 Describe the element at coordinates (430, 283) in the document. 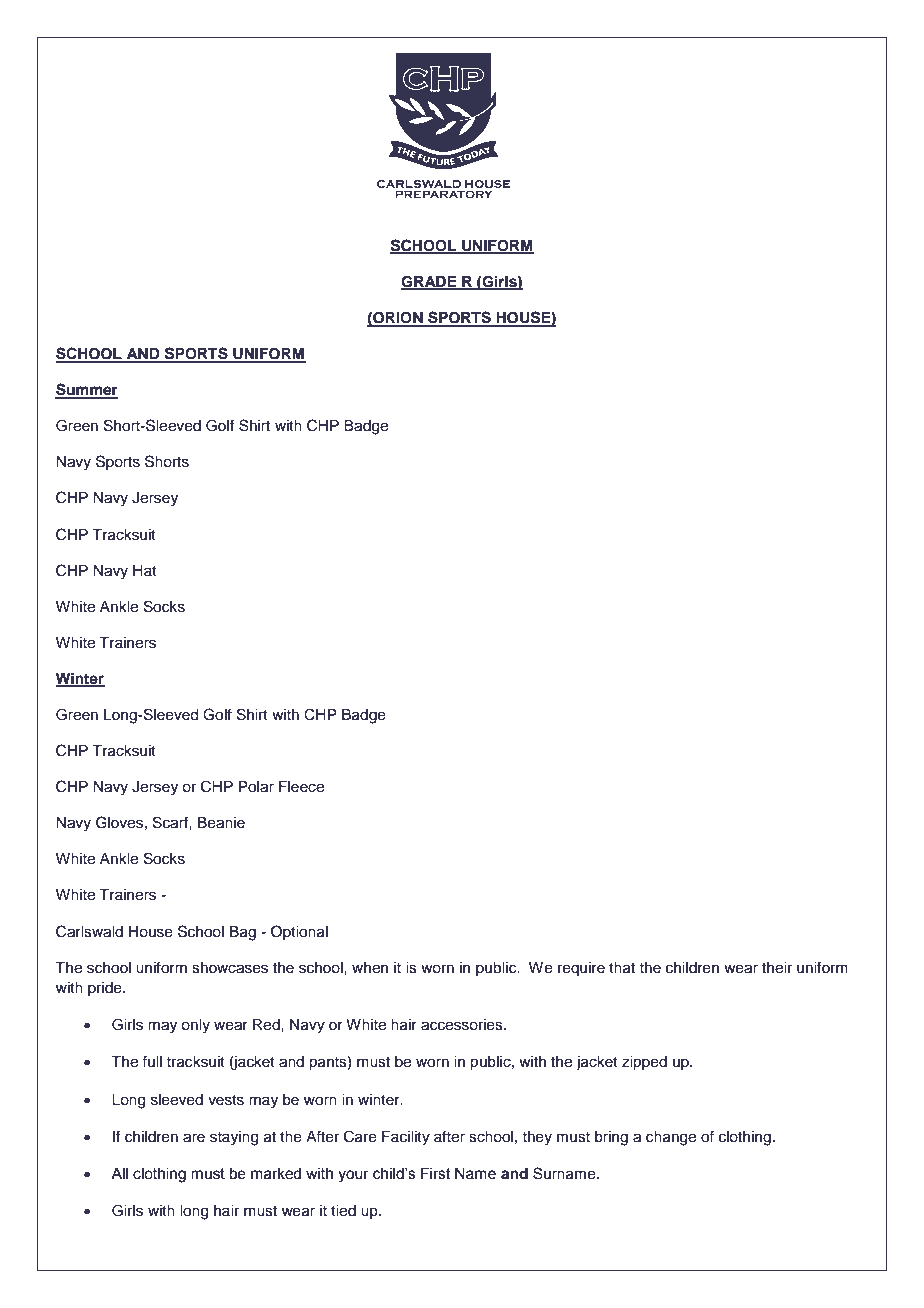

I see `GRADE` at that location.
